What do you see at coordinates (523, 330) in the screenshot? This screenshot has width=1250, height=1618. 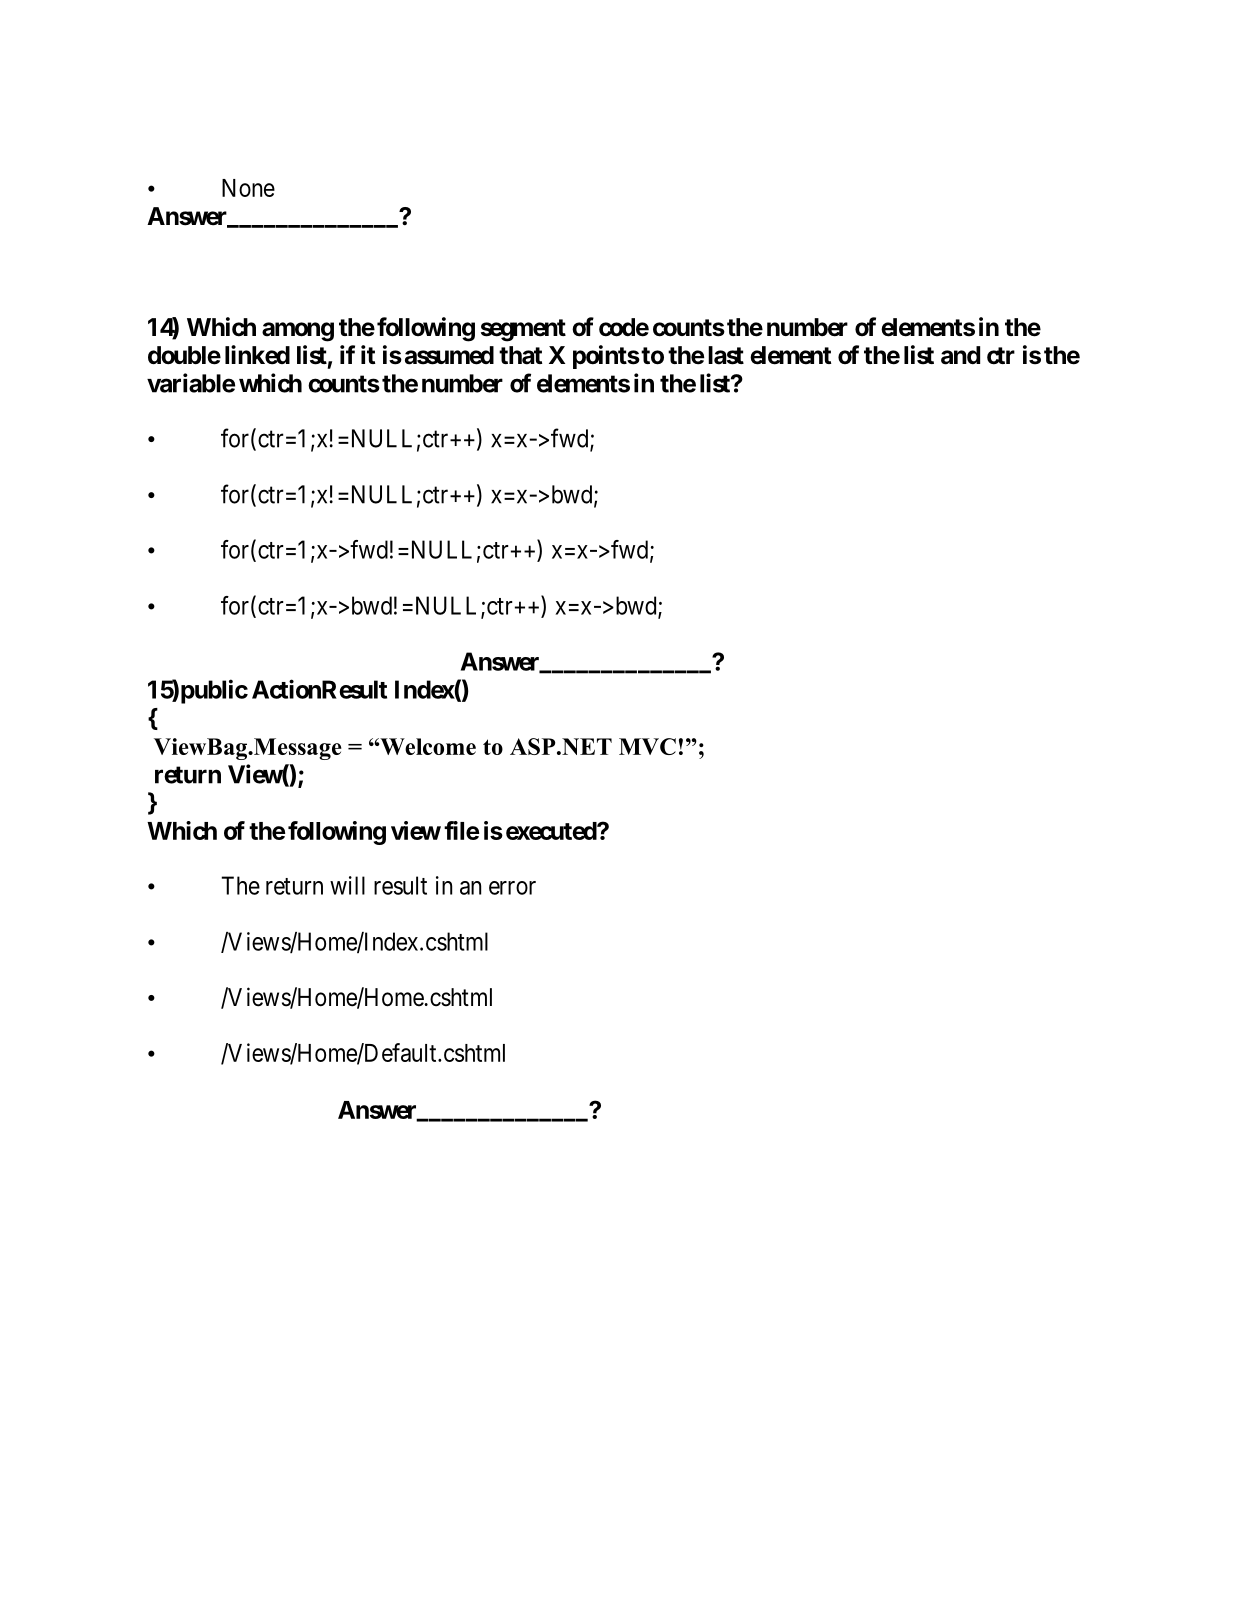 I see `segment` at bounding box center [523, 330].
